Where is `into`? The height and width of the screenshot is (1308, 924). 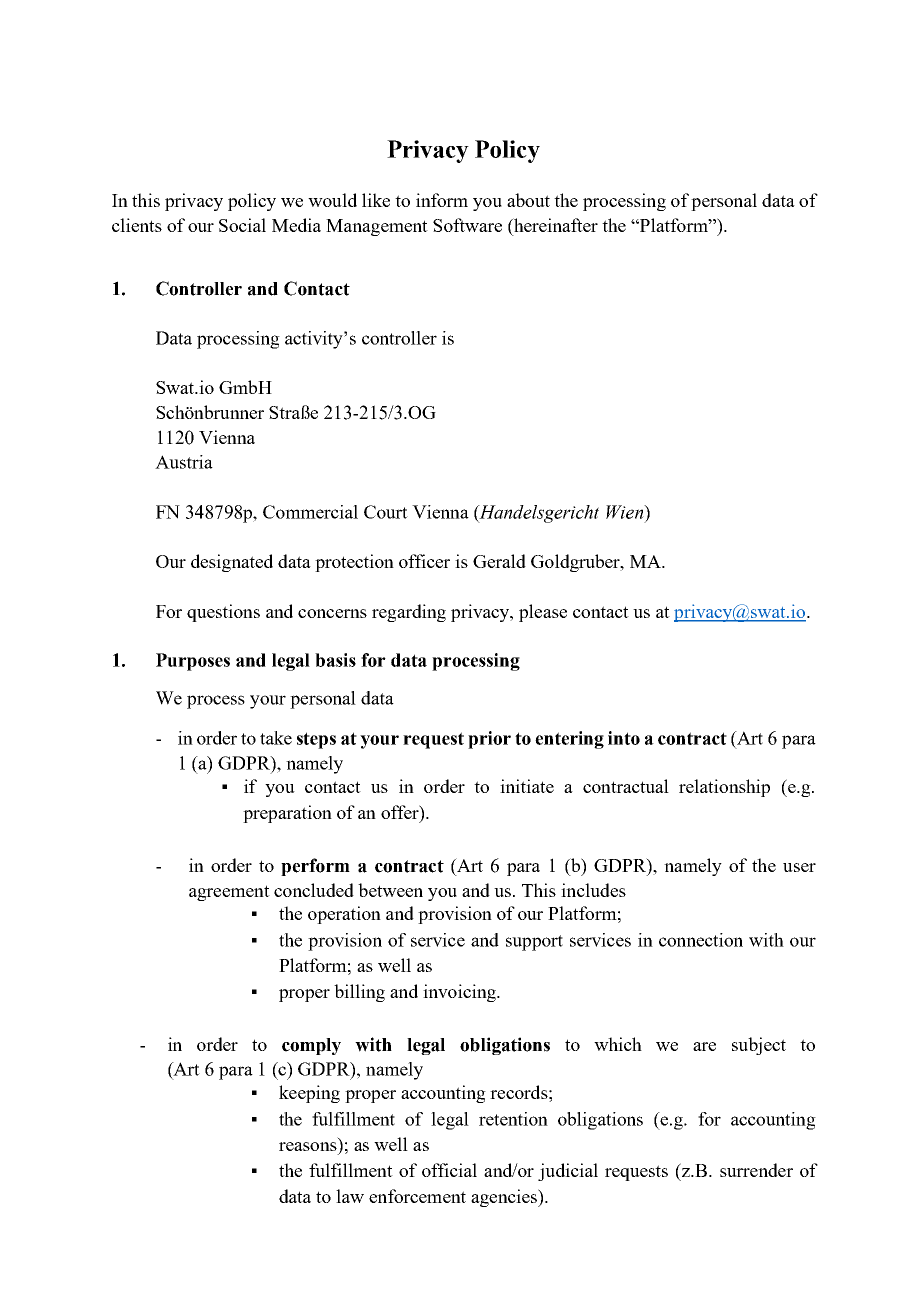
into is located at coordinates (624, 738).
